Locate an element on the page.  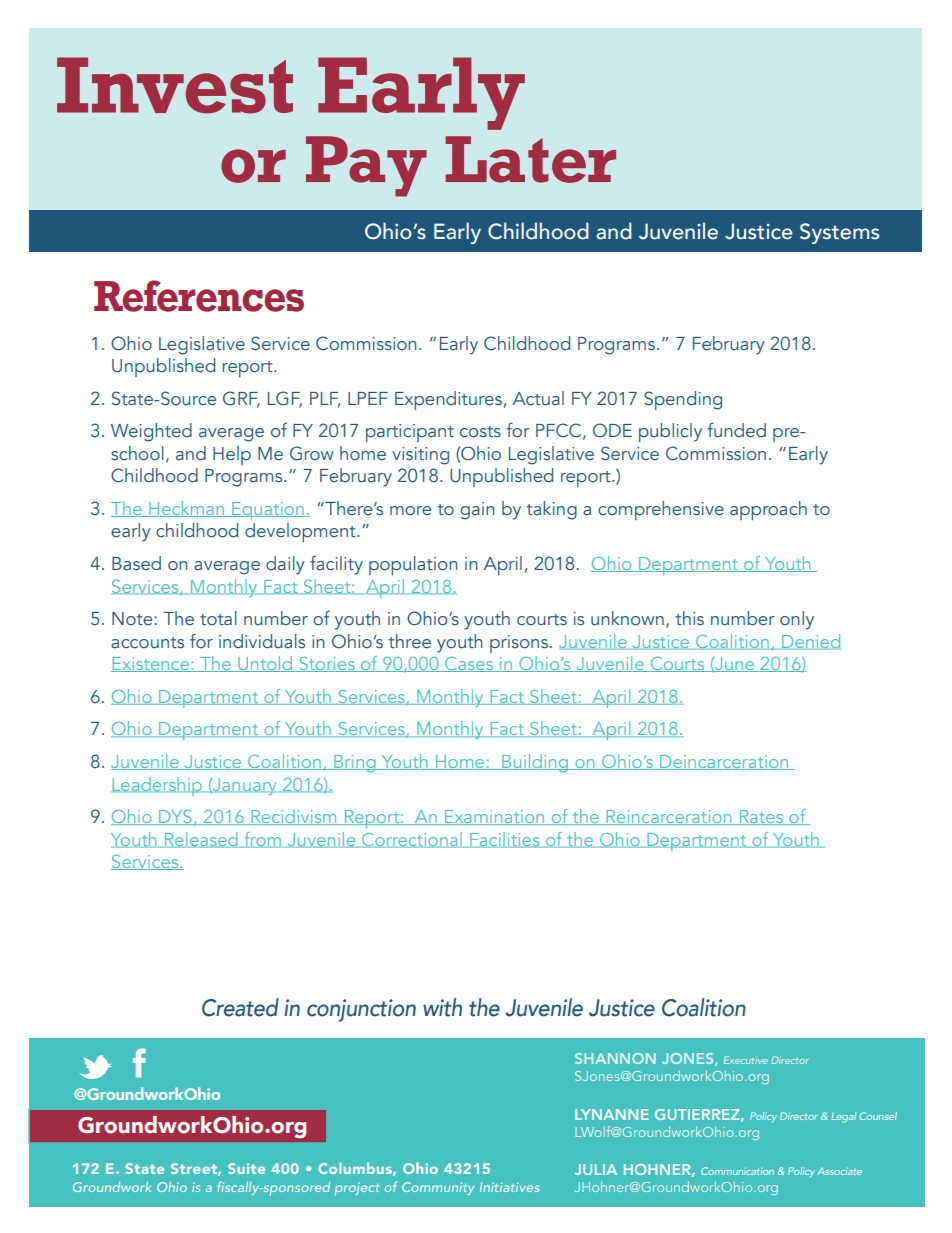
Invest is located at coordinates (175, 85).
